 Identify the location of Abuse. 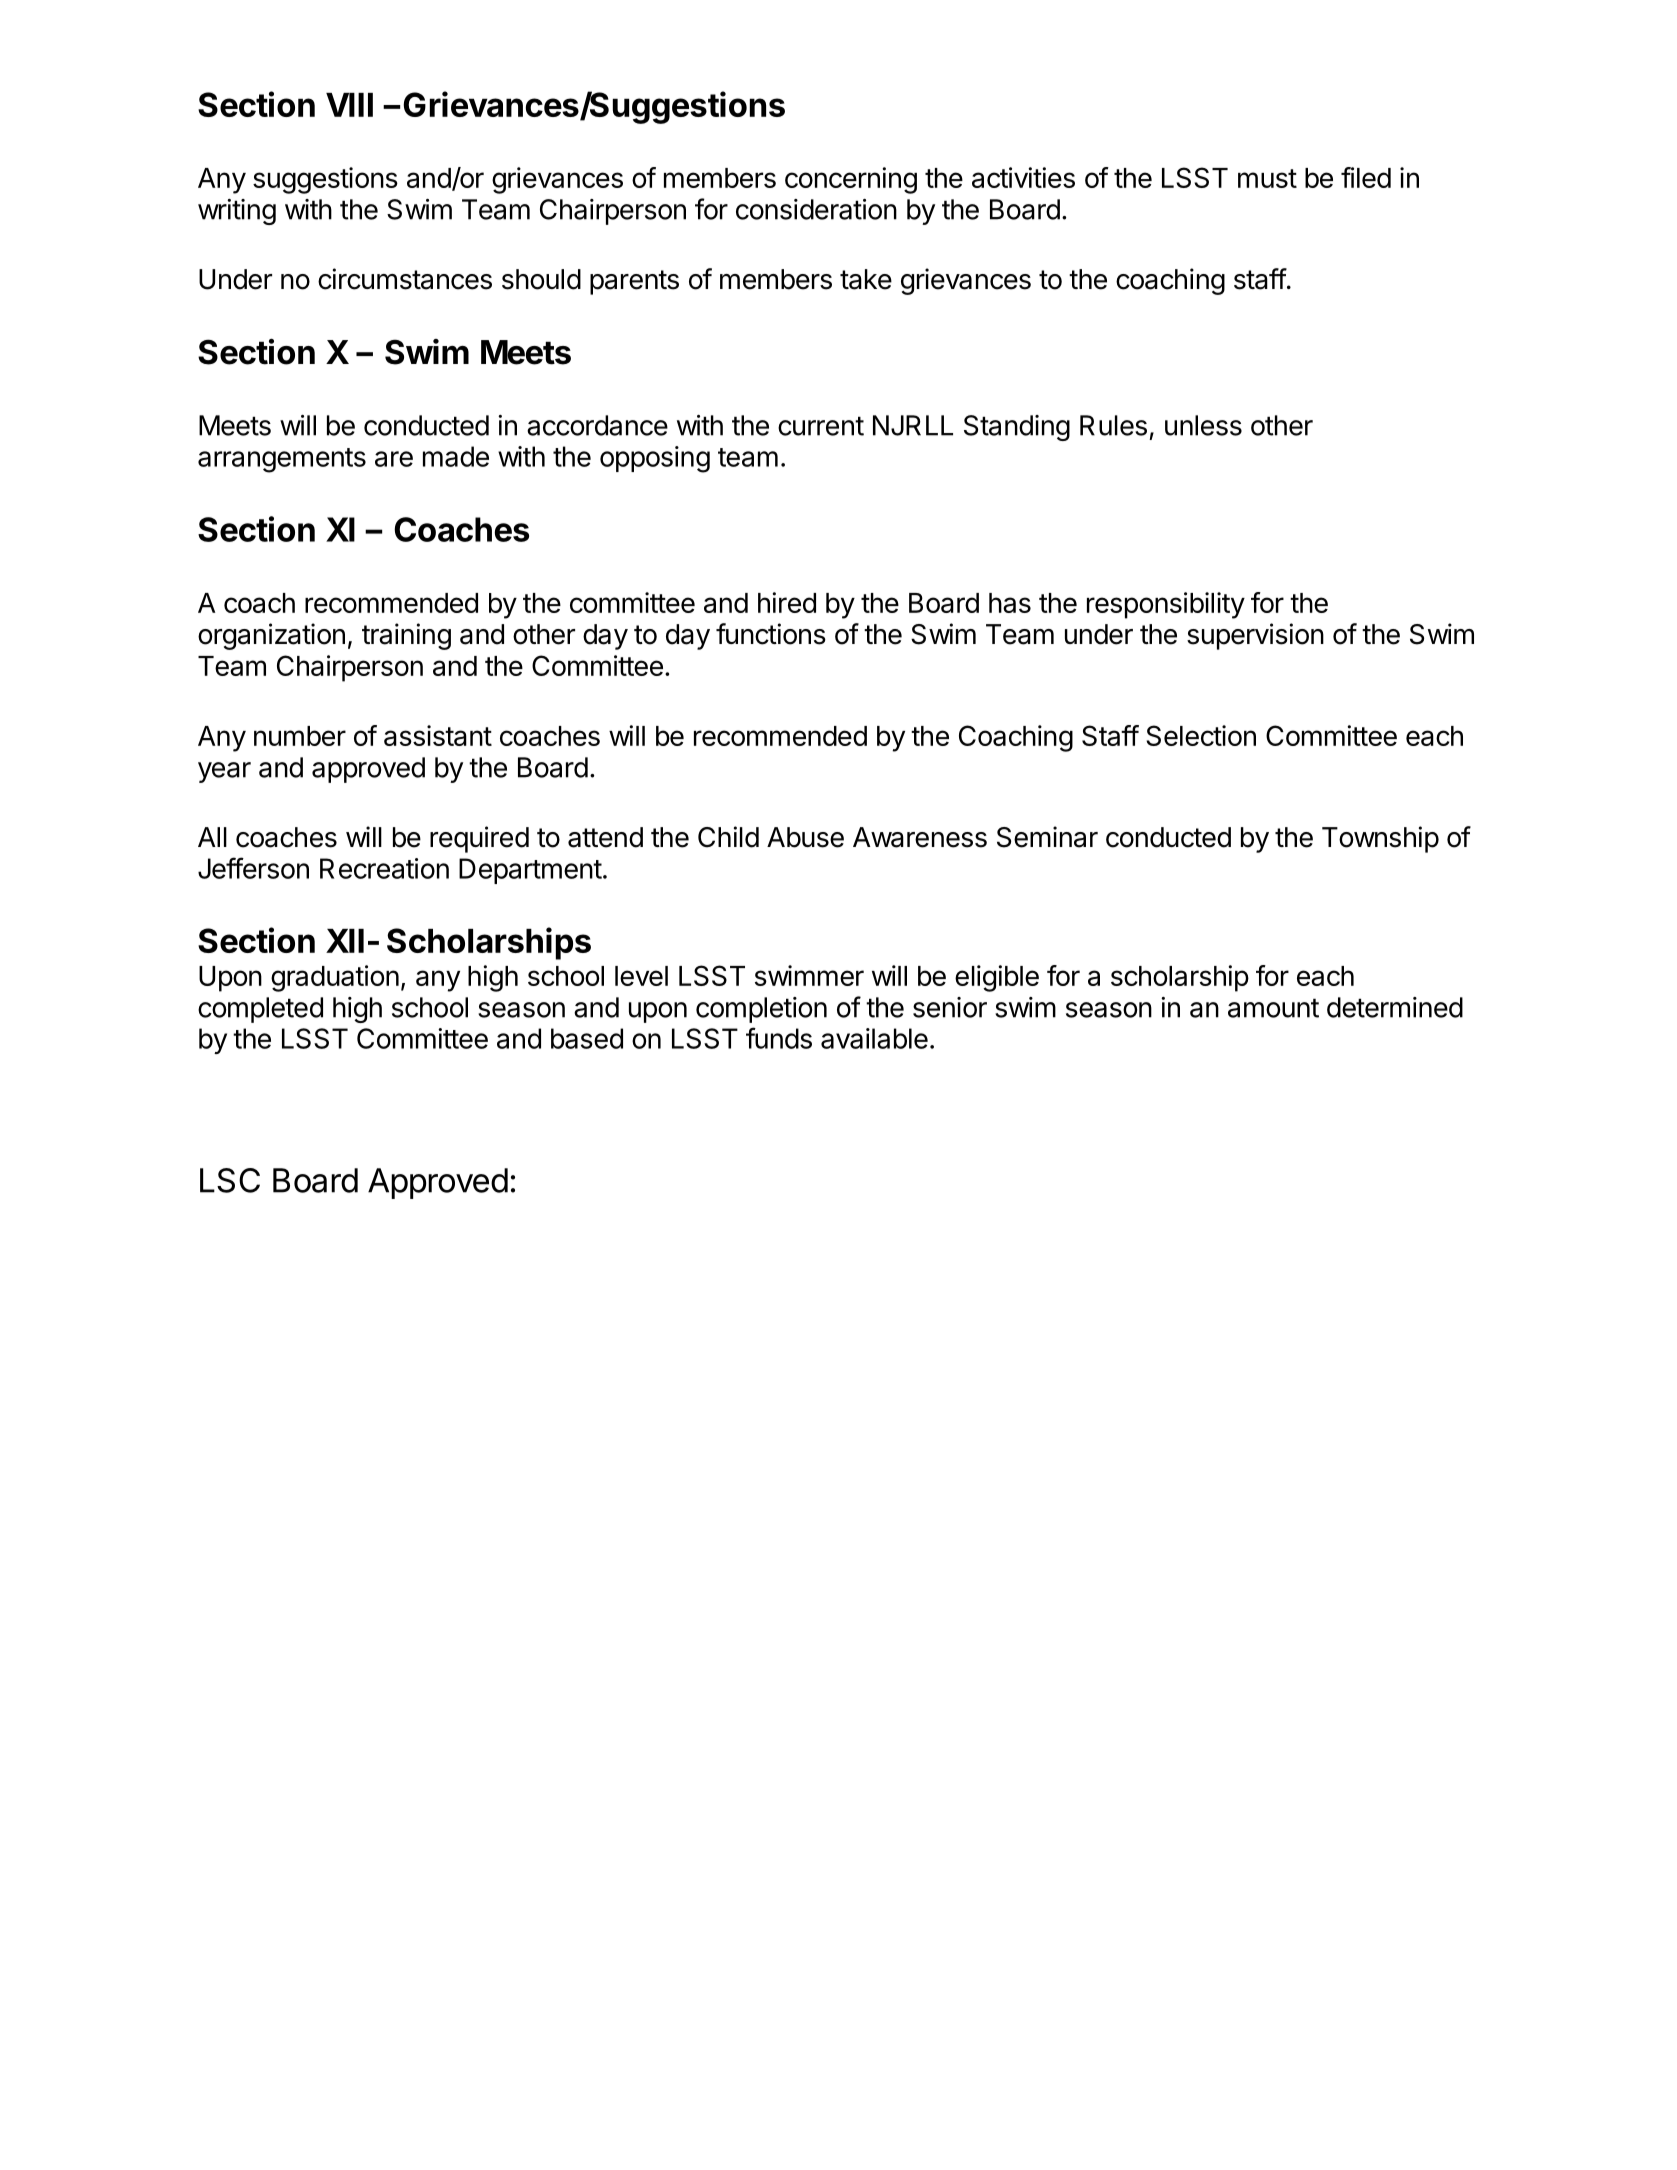
(805, 837).
